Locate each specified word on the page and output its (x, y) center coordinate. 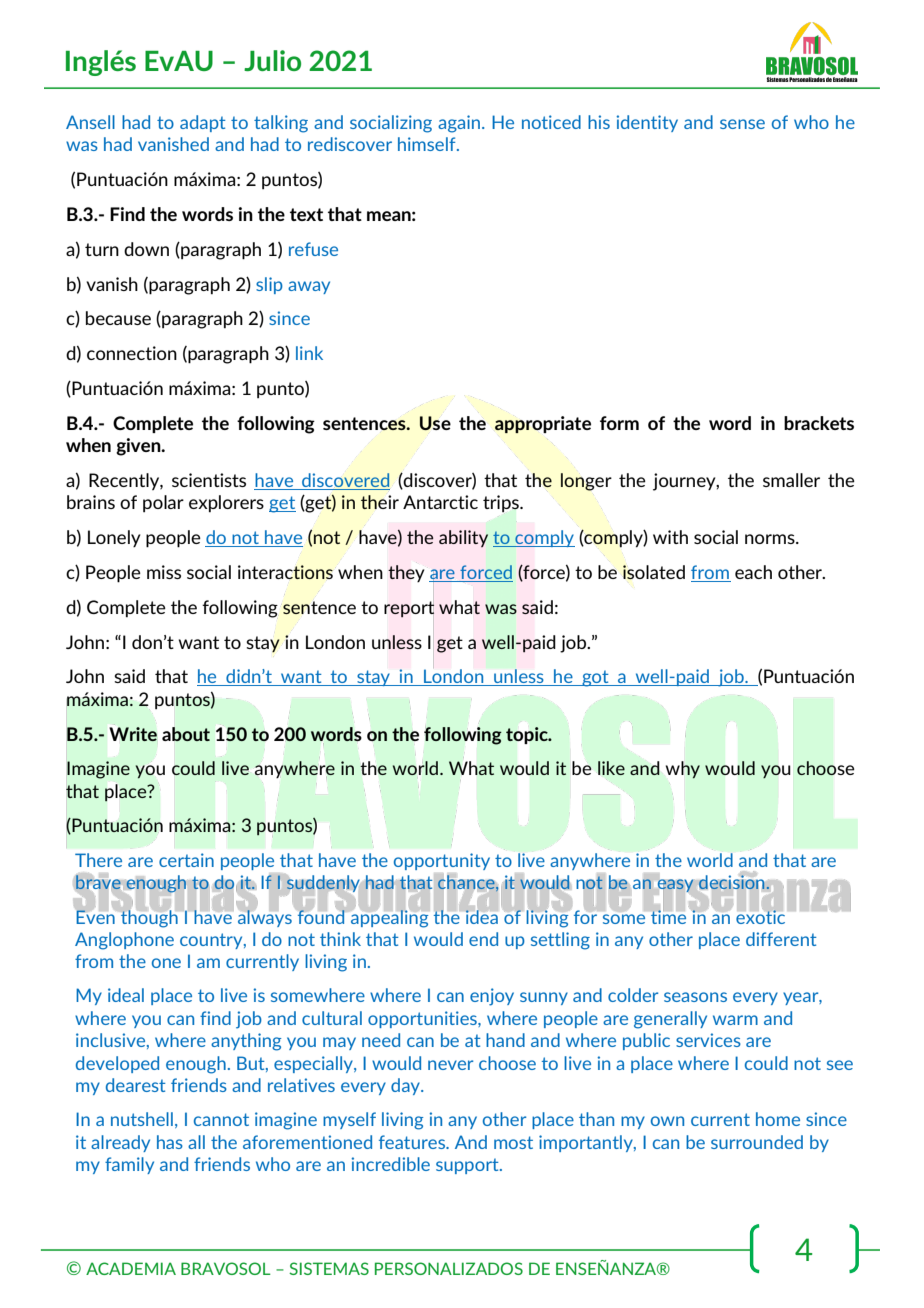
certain (186, 860)
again (459, 124)
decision (733, 882)
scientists (209, 480)
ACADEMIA (131, 1268)
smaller (791, 480)
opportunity (442, 861)
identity (647, 123)
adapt (203, 123)
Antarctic (440, 502)
